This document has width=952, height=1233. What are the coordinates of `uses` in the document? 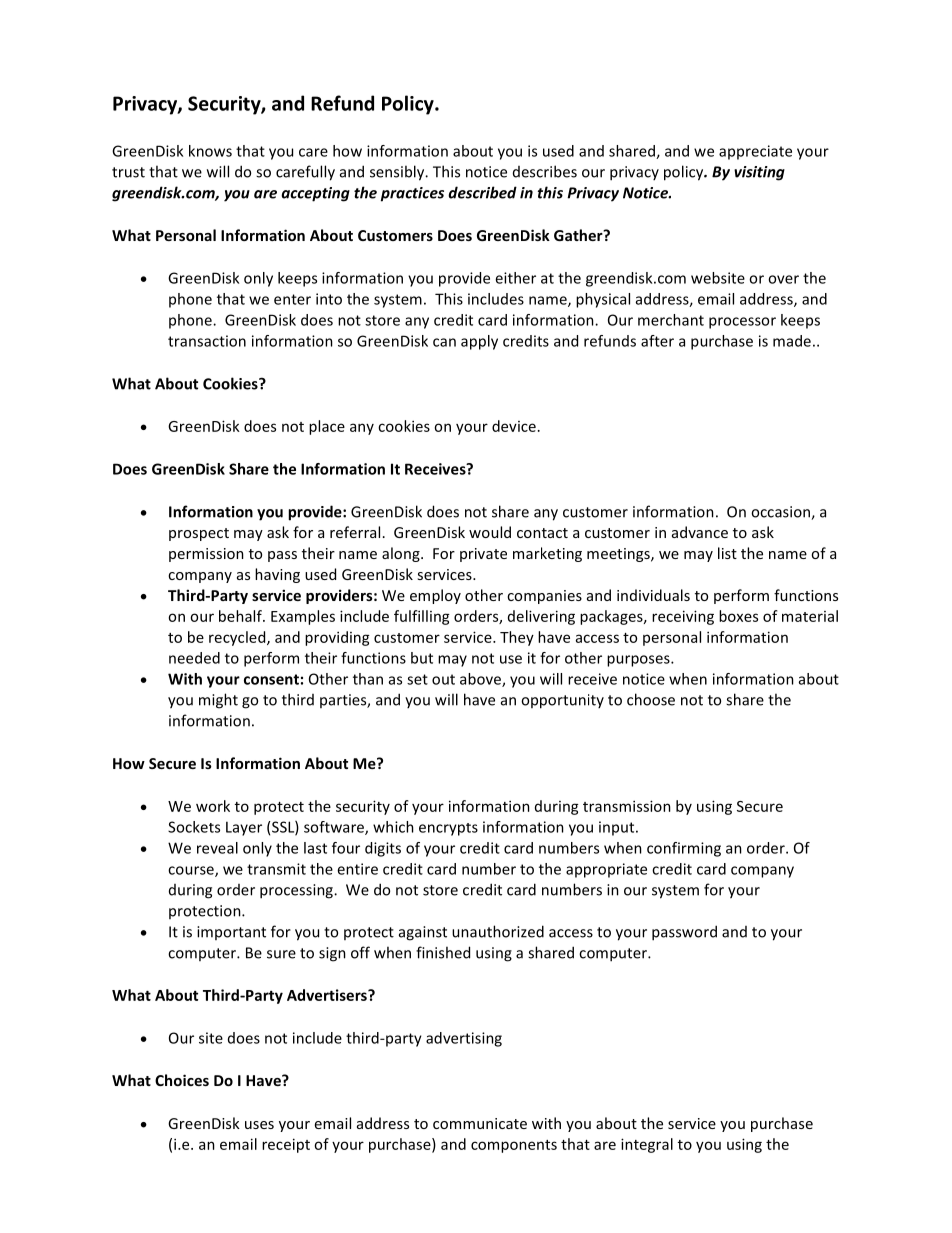 It's located at (259, 1125).
